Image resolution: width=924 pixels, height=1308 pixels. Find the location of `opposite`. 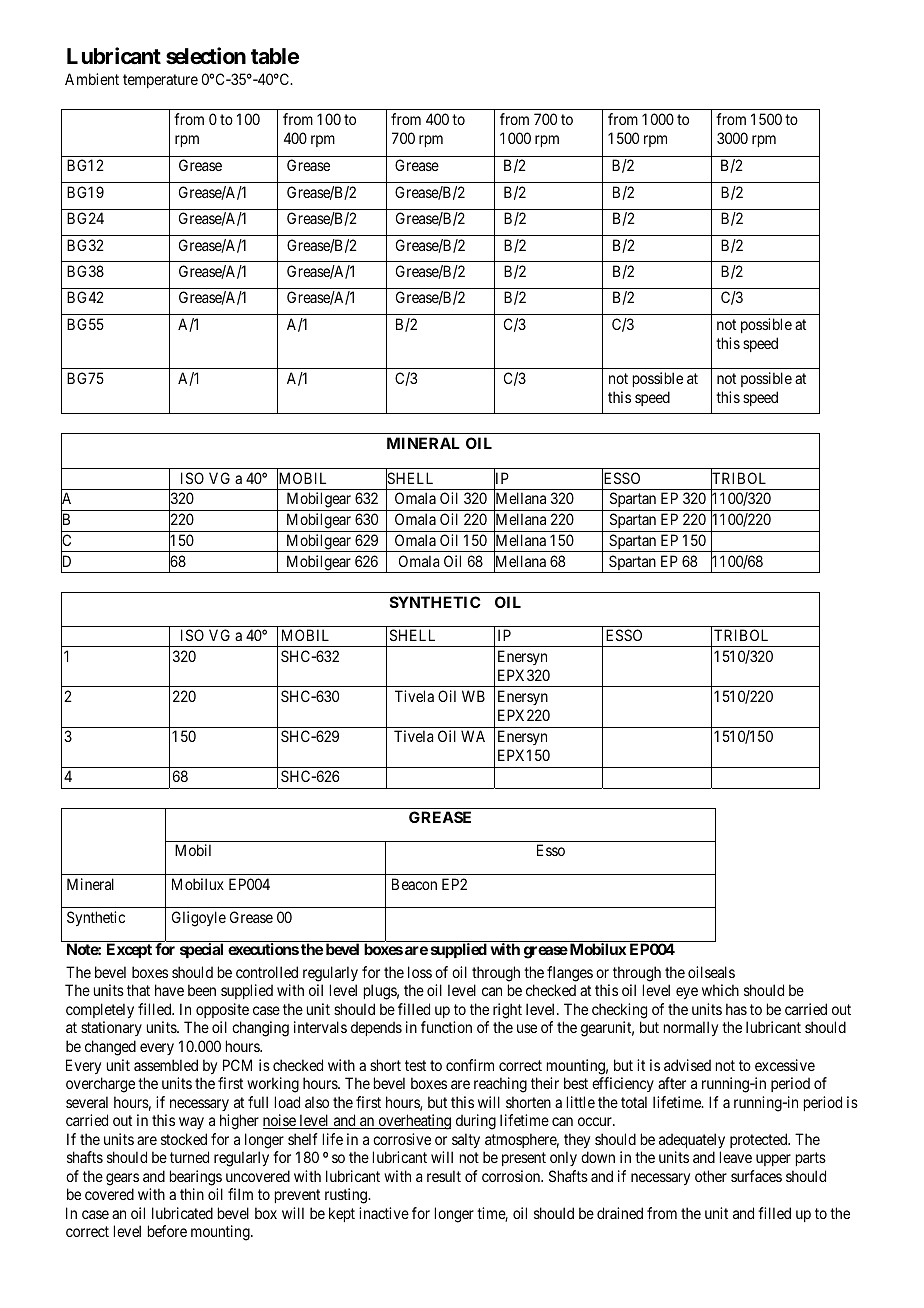

opposite is located at coordinates (222, 1010).
